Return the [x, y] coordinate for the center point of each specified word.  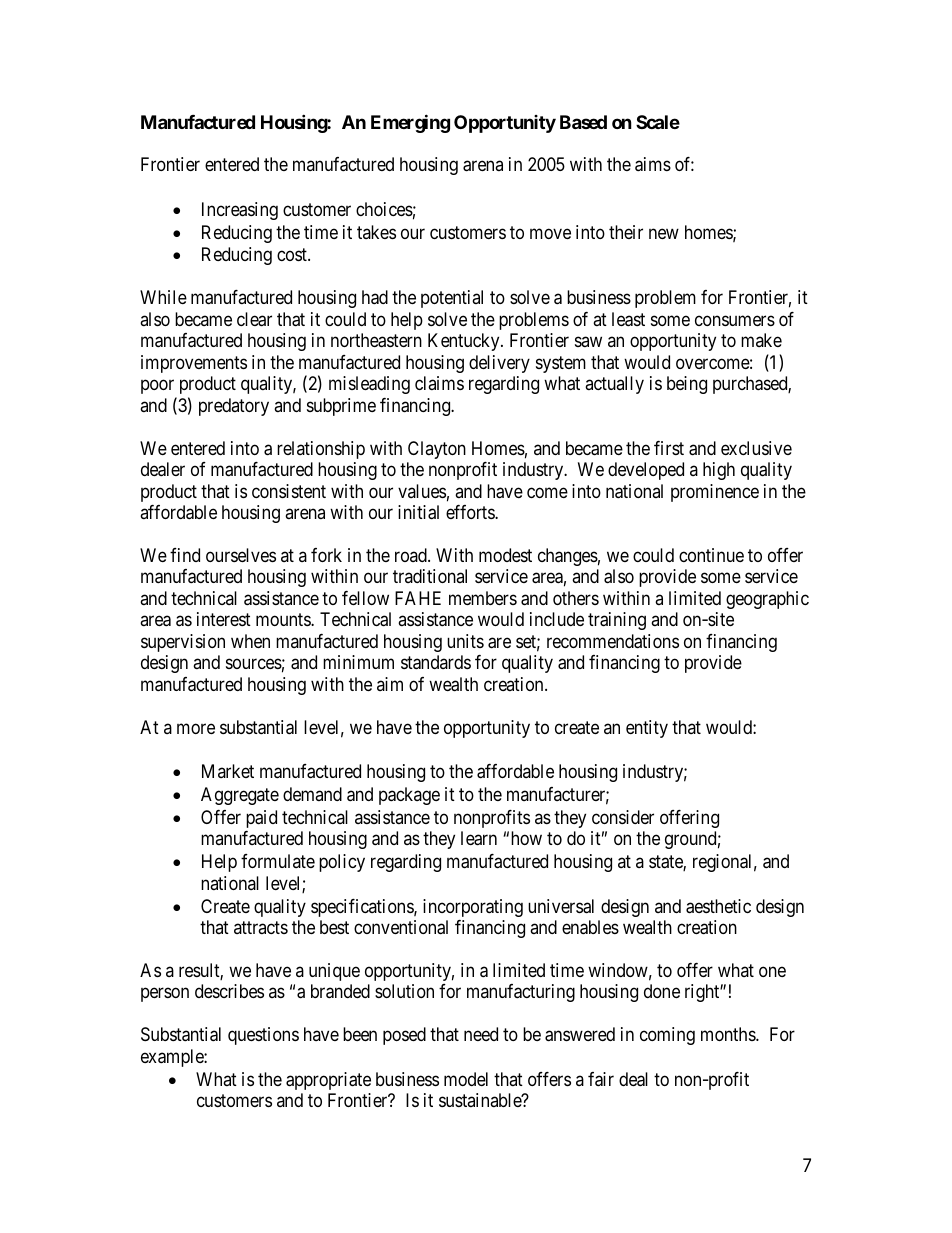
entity [647, 729]
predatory [234, 407]
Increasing [240, 211]
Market [228, 771]
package [409, 796]
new [664, 233]
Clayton [437, 450]
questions [263, 1036]
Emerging [410, 123]
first [669, 448]
